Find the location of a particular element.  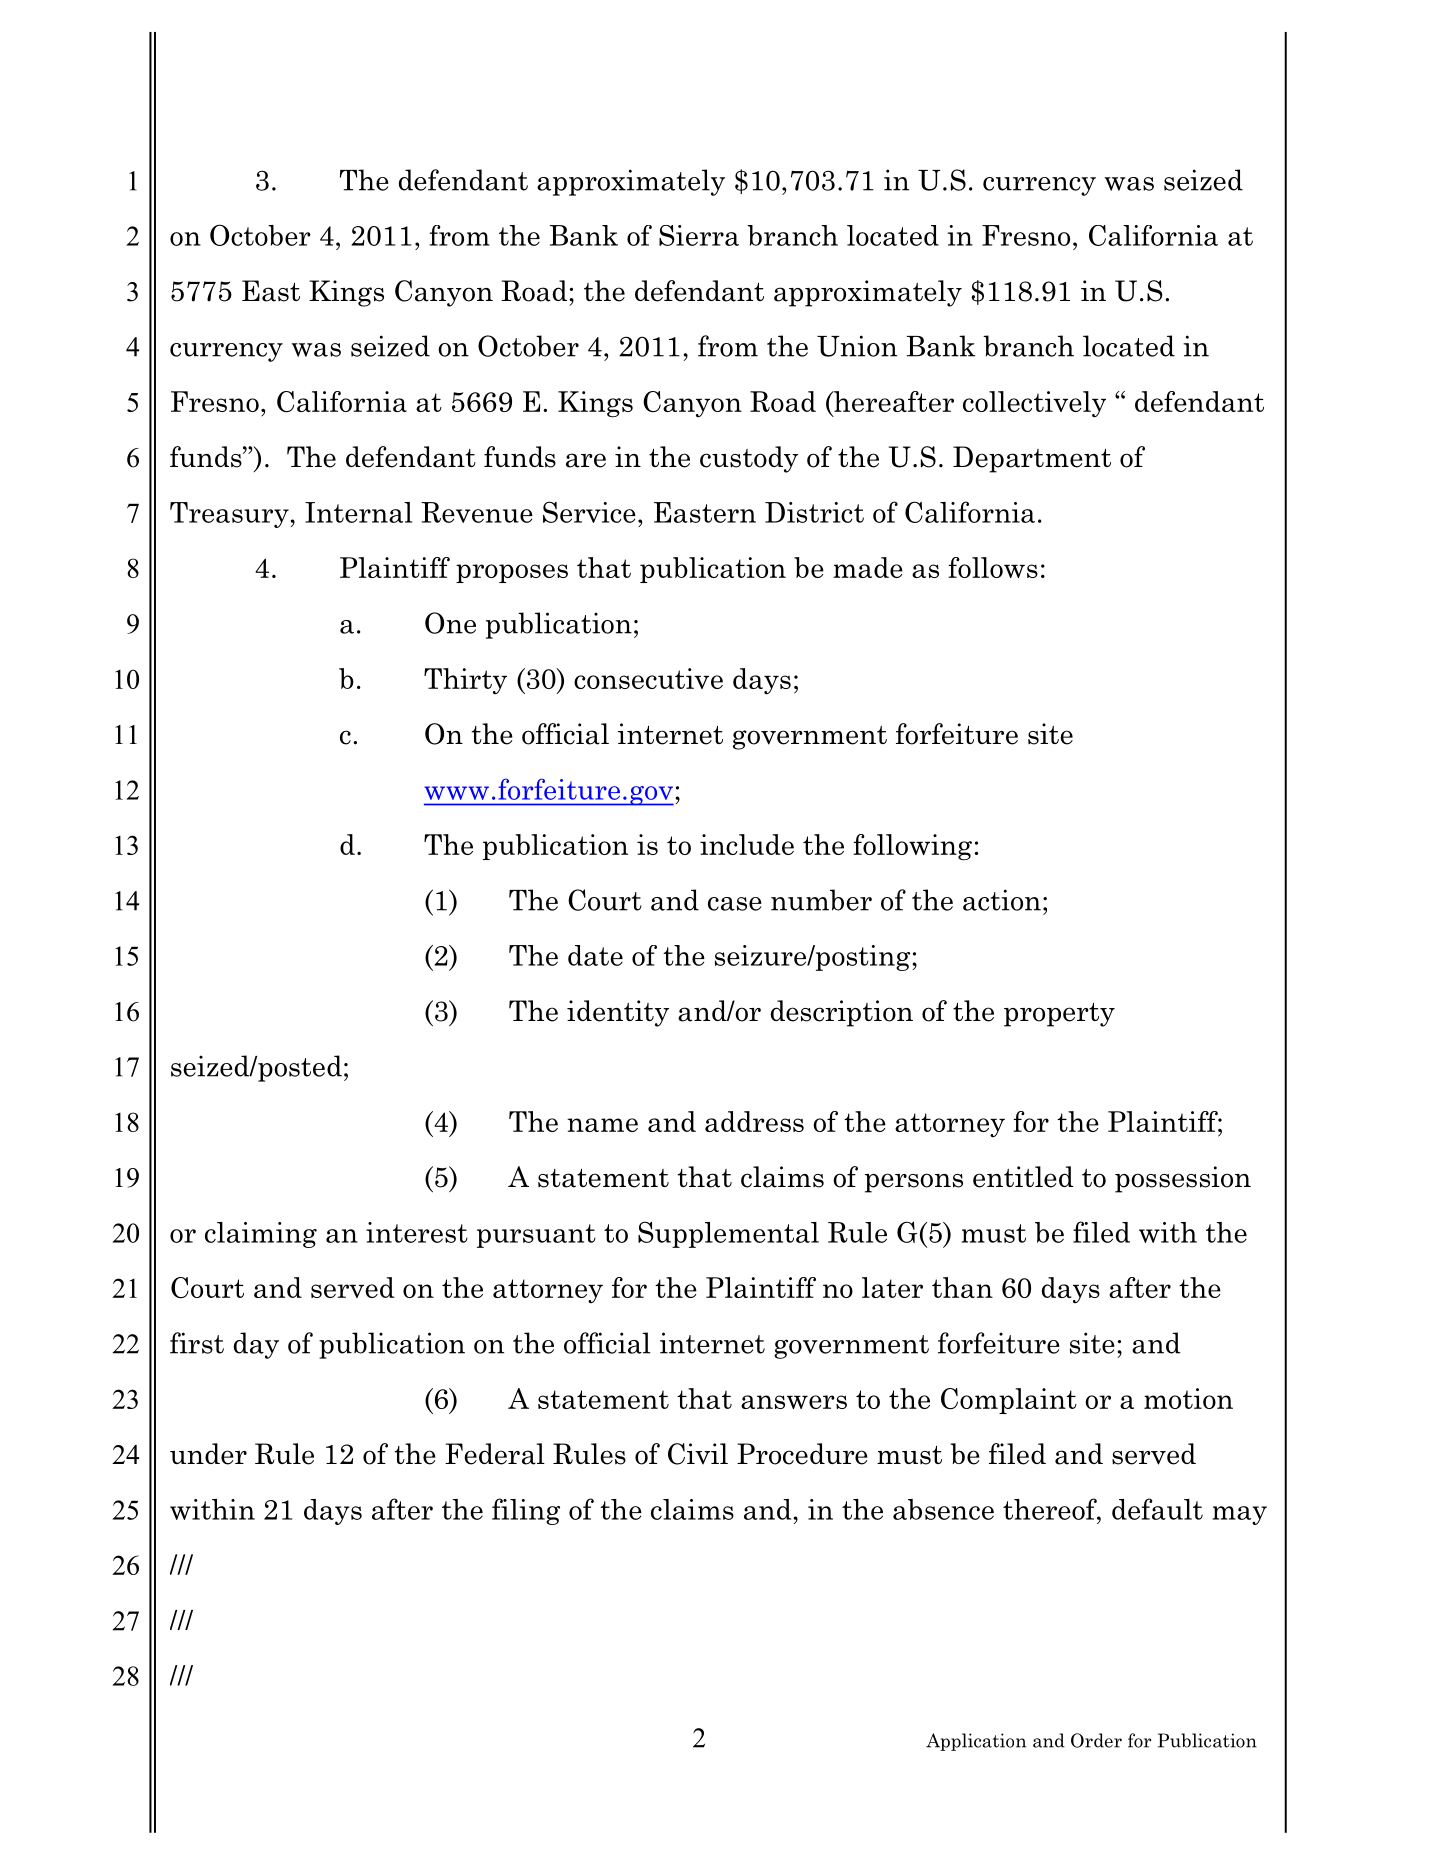

include is located at coordinates (747, 844).
